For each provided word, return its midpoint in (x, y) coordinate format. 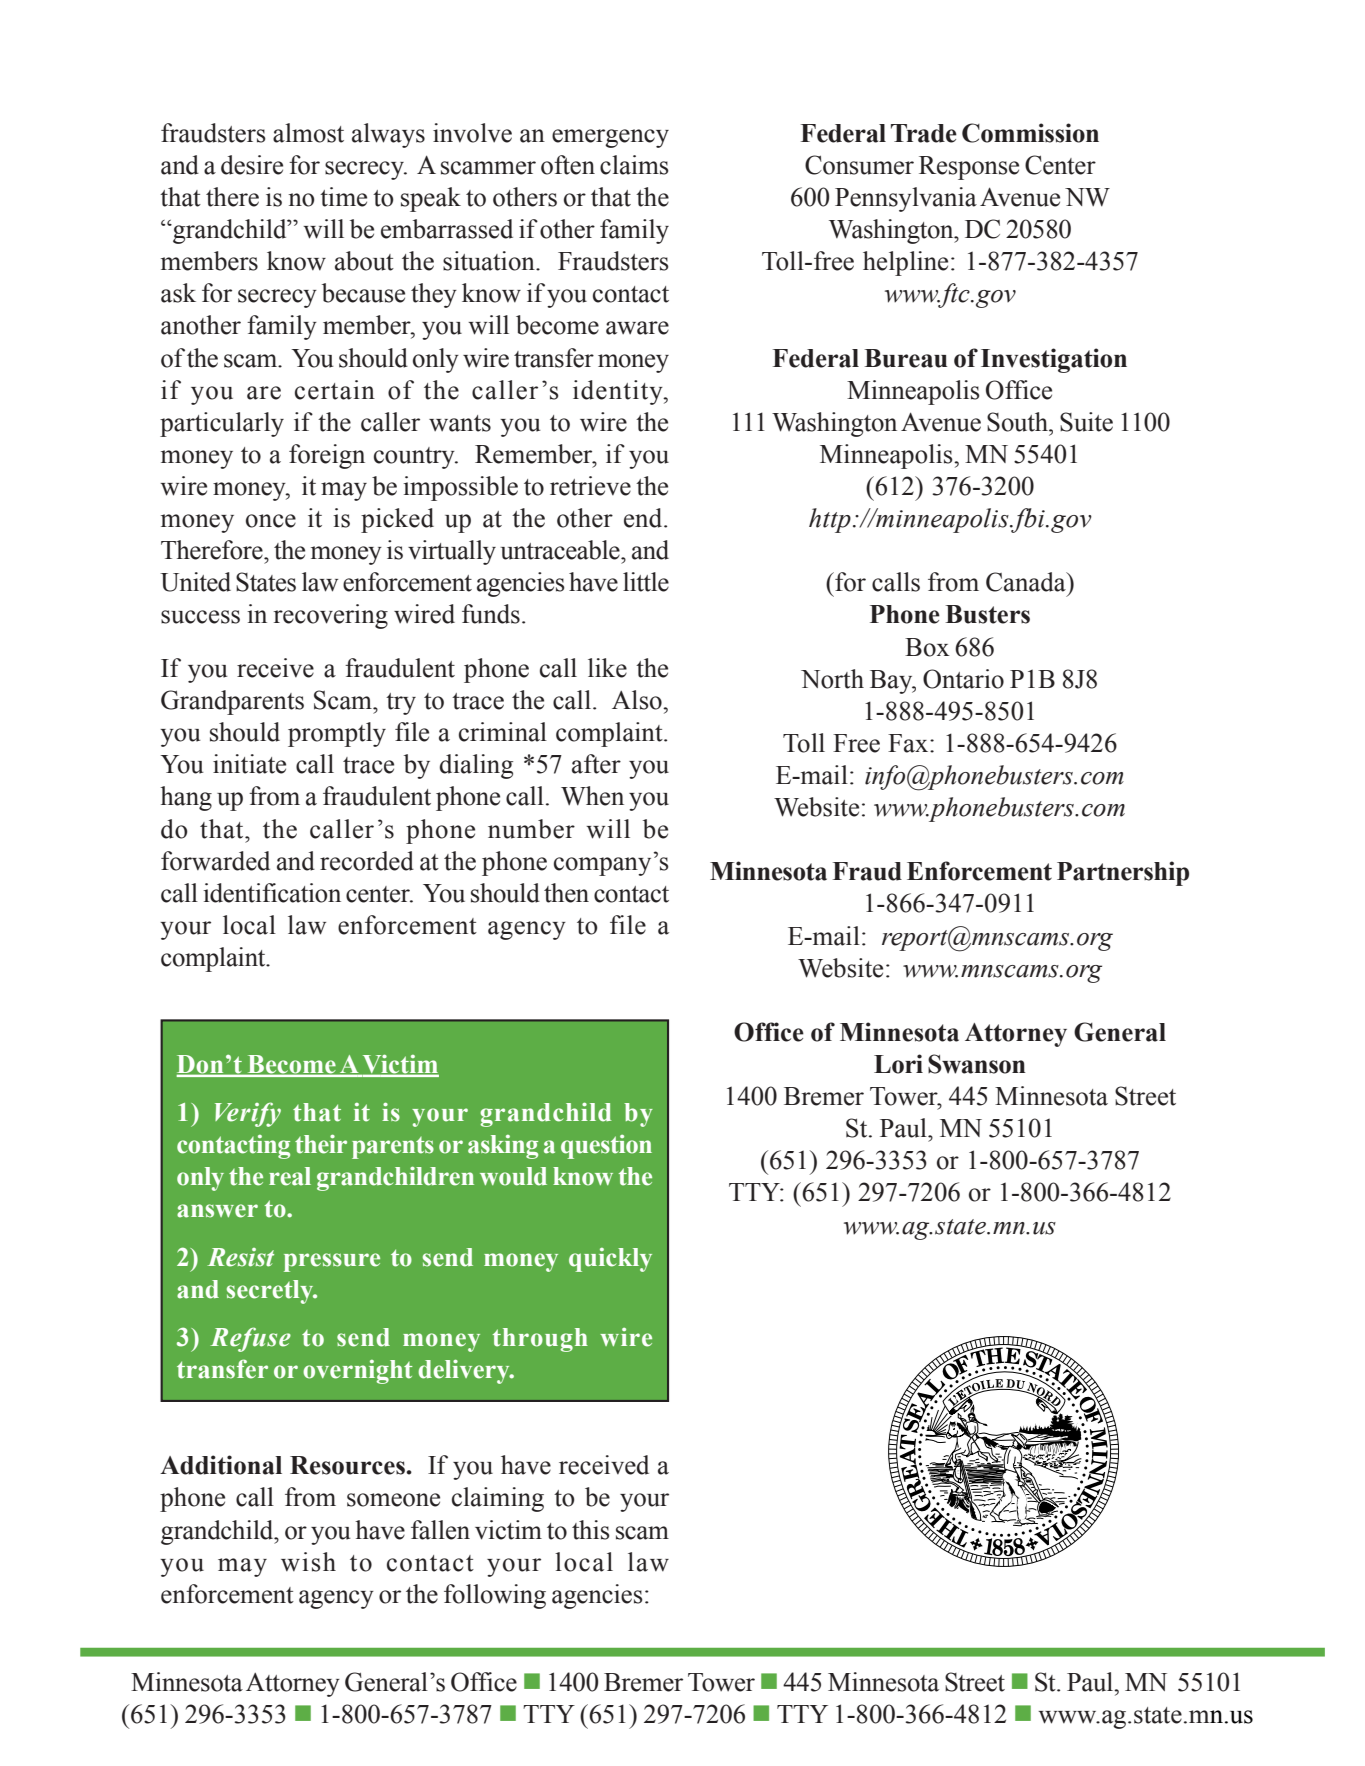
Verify (248, 1114)
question (606, 1147)
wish (308, 1562)
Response (969, 168)
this (591, 1530)
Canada (1027, 582)
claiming (498, 1499)
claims (634, 165)
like (607, 668)
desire (252, 165)
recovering (331, 616)
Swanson (977, 1064)
